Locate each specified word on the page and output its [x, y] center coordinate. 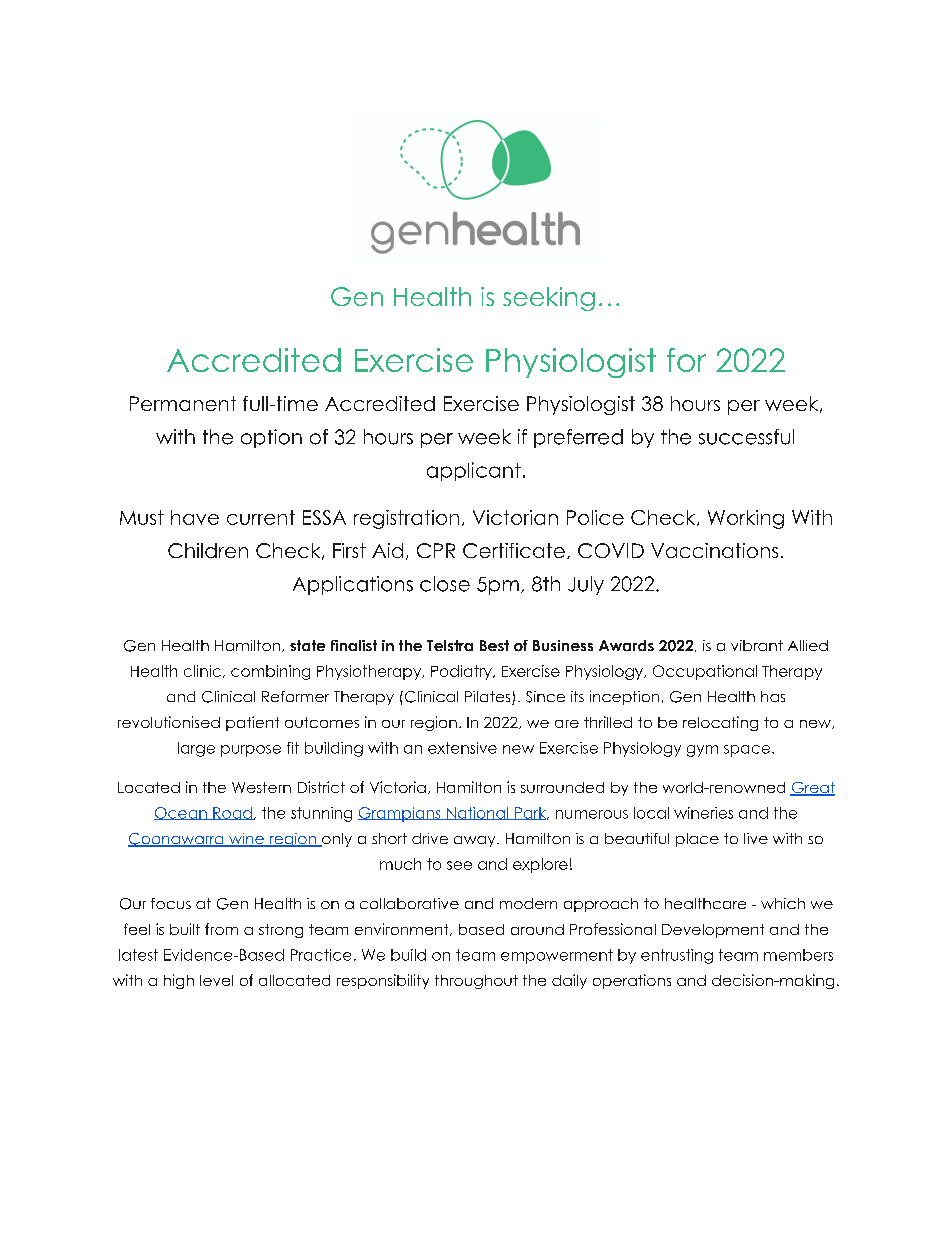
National [477, 813]
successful [746, 437]
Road [232, 813]
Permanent [183, 403]
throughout [476, 982]
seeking [549, 299]
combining [270, 672]
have [195, 517]
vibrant [757, 645]
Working [746, 519]
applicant [474, 471]
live [756, 838]
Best [494, 645]
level [216, 980]
